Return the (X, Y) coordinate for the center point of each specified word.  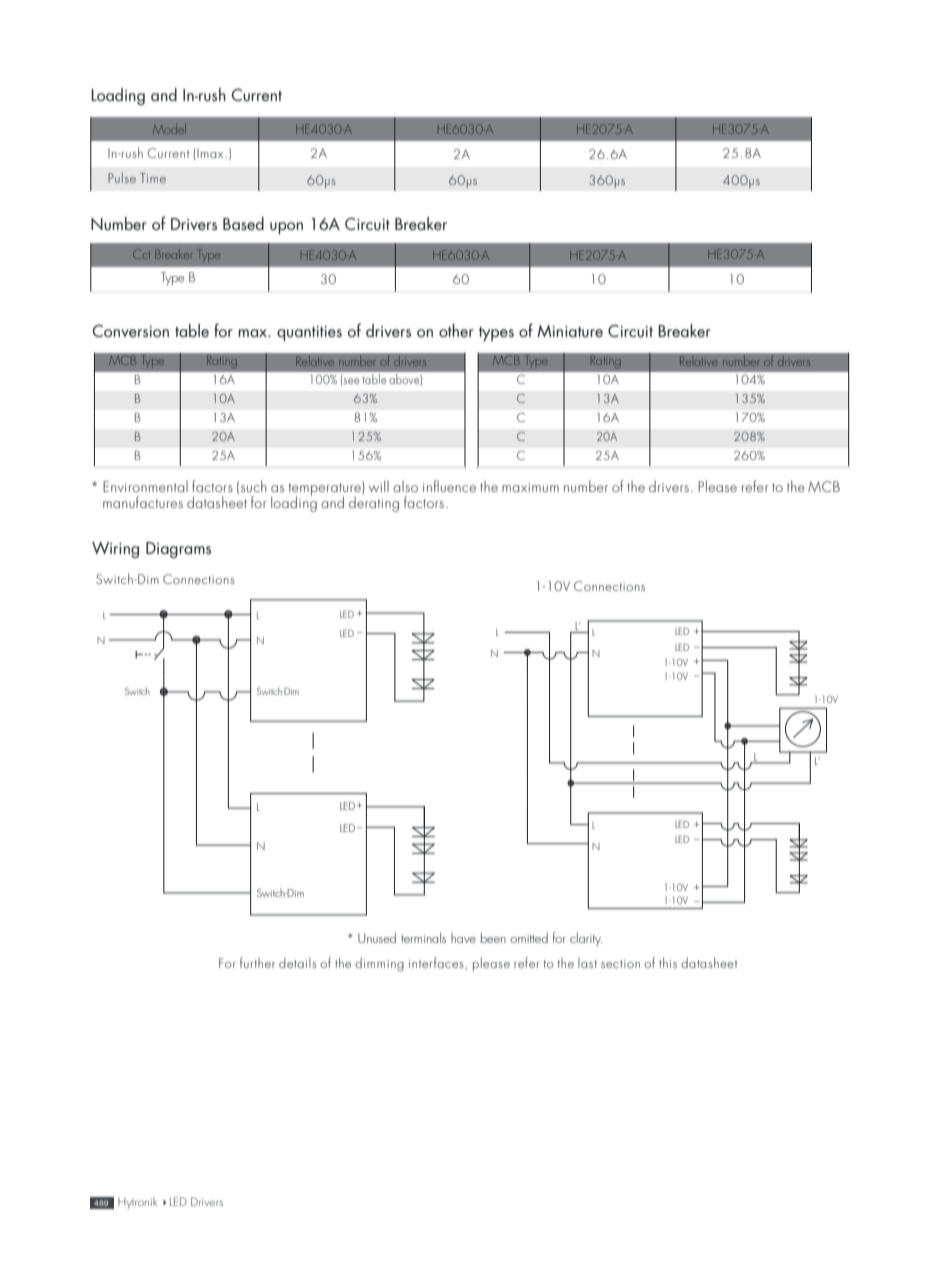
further (257, 962)
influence (449, 486)
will (379, 486)
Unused (377, 937)
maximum (530, 487)
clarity (586, 939)
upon (286, 228)
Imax (211, 153)
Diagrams (178, 550)
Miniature (570, 331)
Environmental (145, 486)
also (405, 486)
